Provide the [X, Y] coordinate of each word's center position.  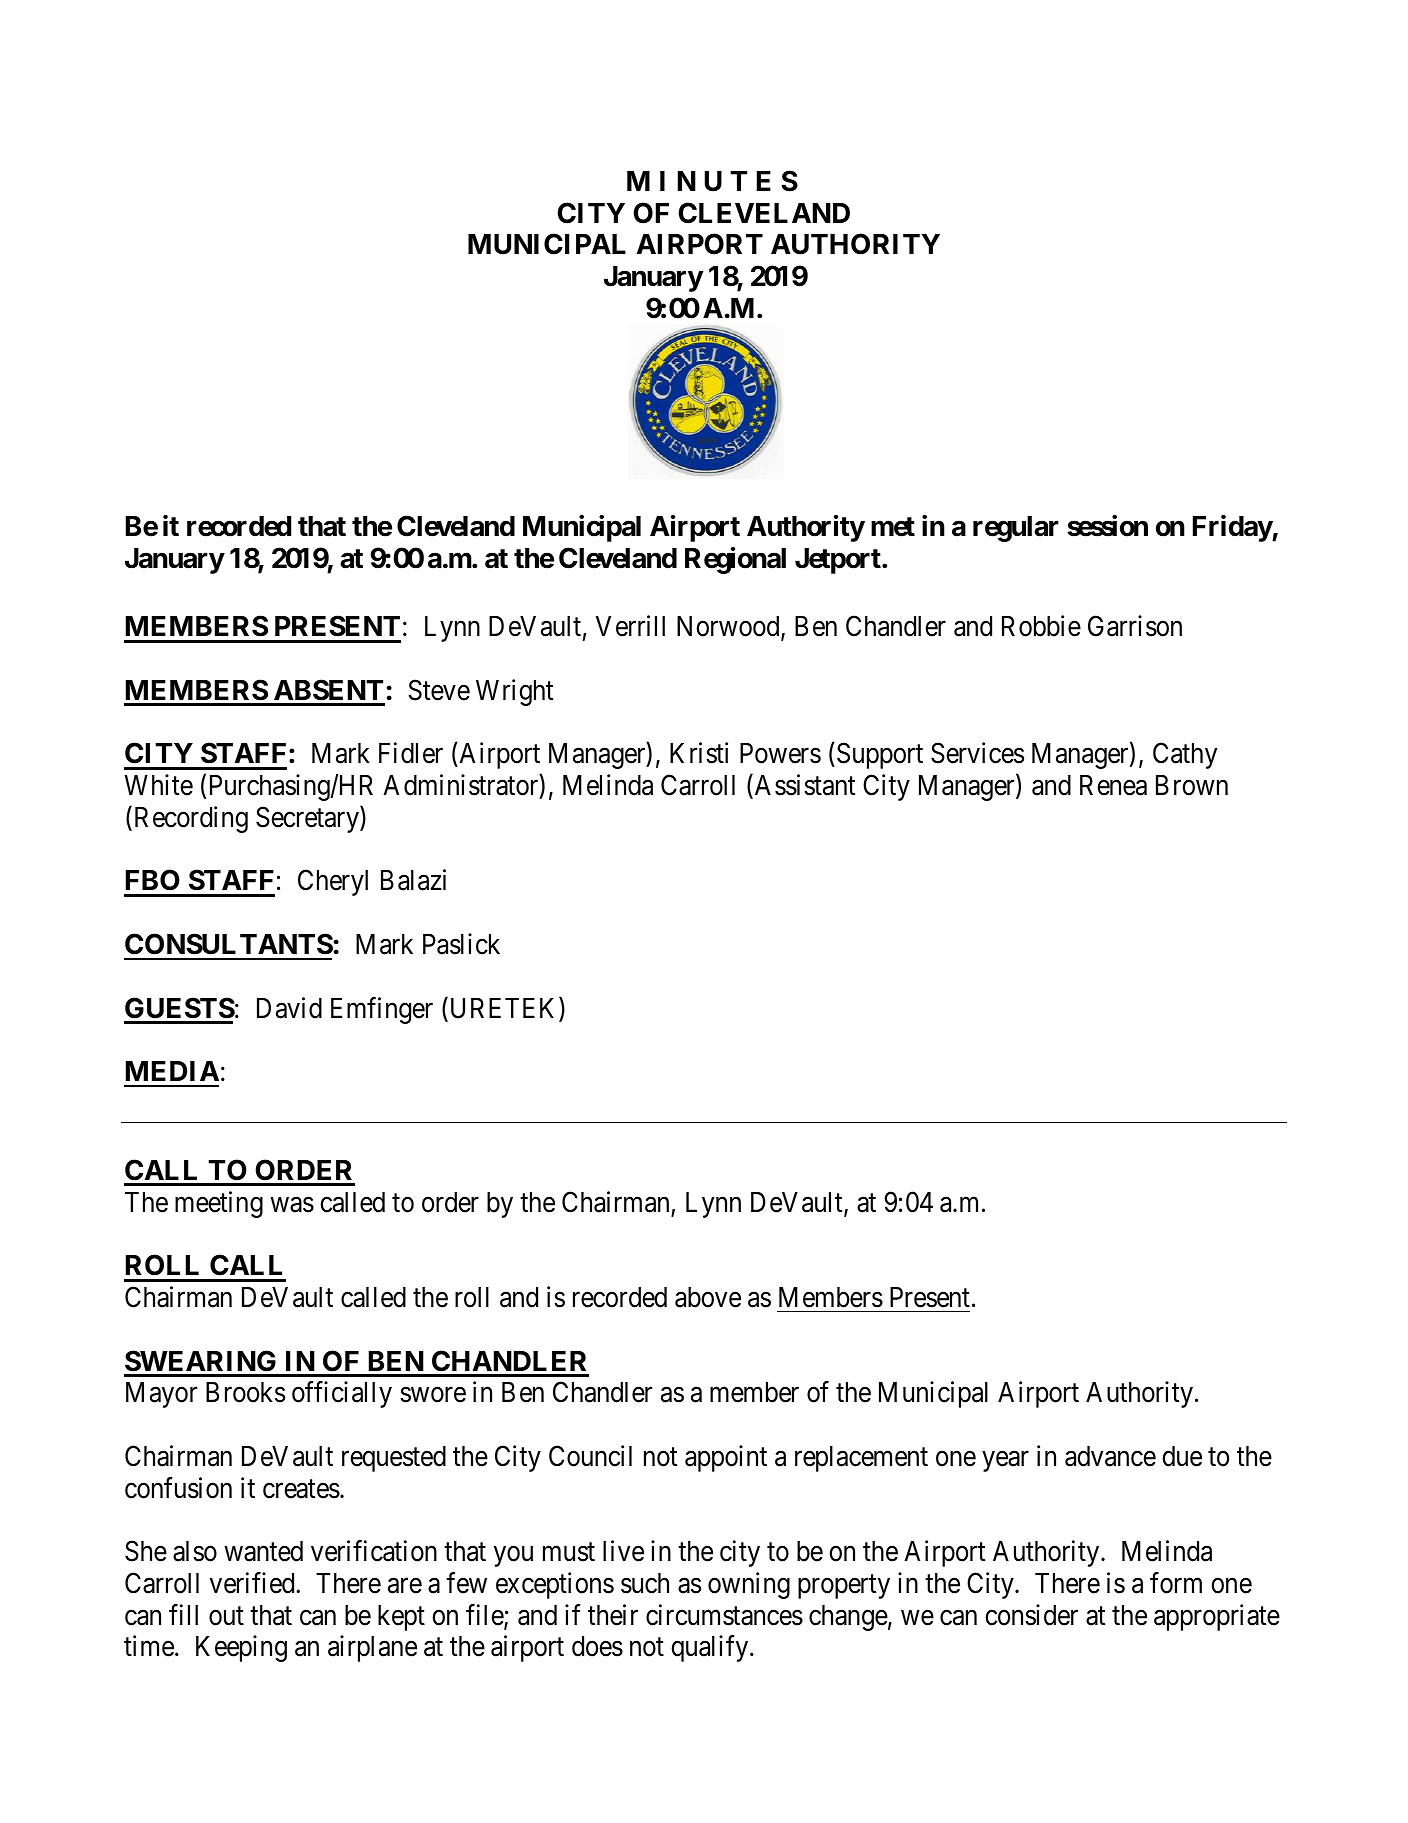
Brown [1192, 785]
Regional [735, 560]
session [1107, 526]
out [226, 1616]
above [708, 1297]
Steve [439, 690]
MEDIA [172, 1071]
